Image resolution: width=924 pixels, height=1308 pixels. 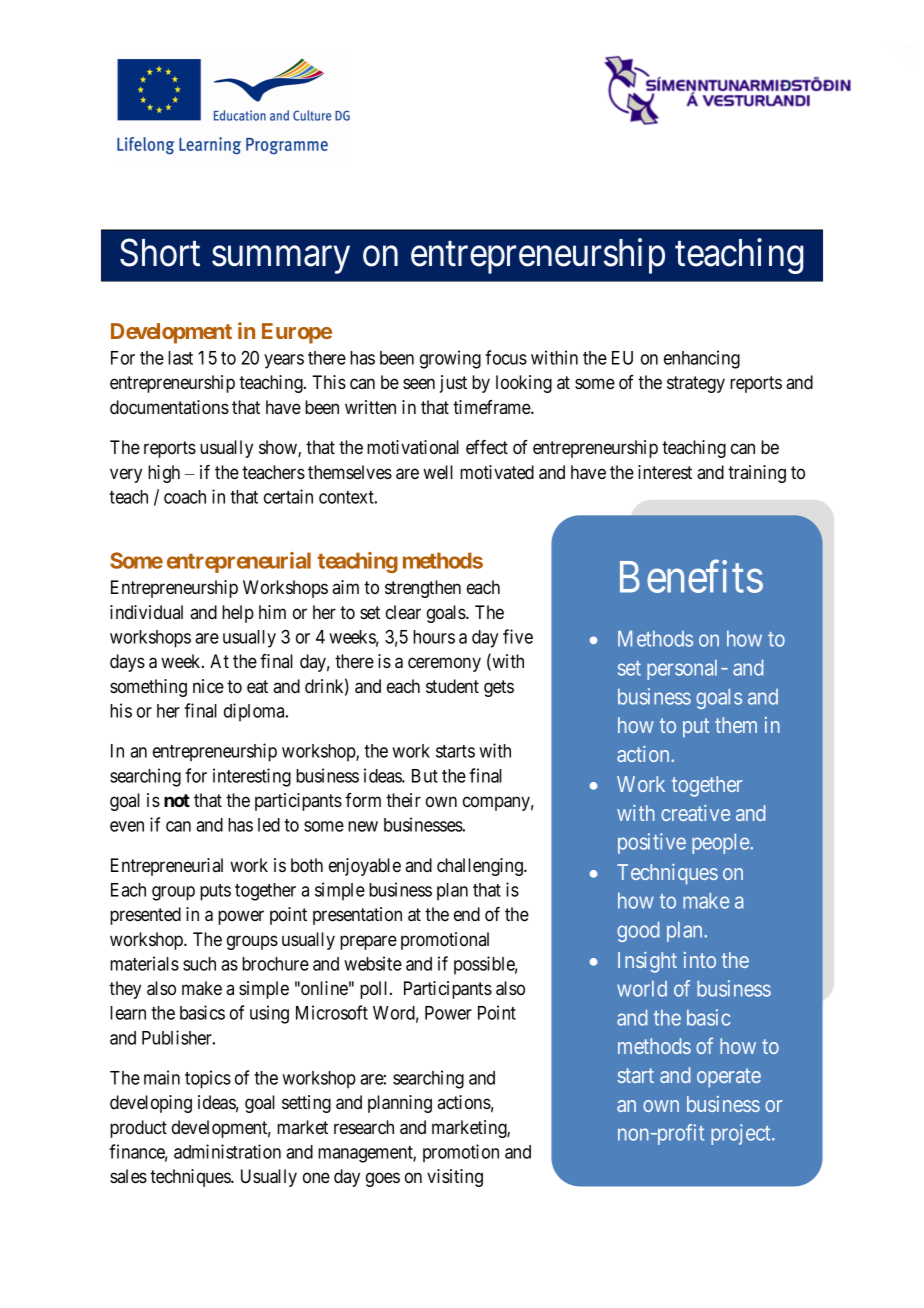 I want to click on creative, so click(x=695, y=813).
